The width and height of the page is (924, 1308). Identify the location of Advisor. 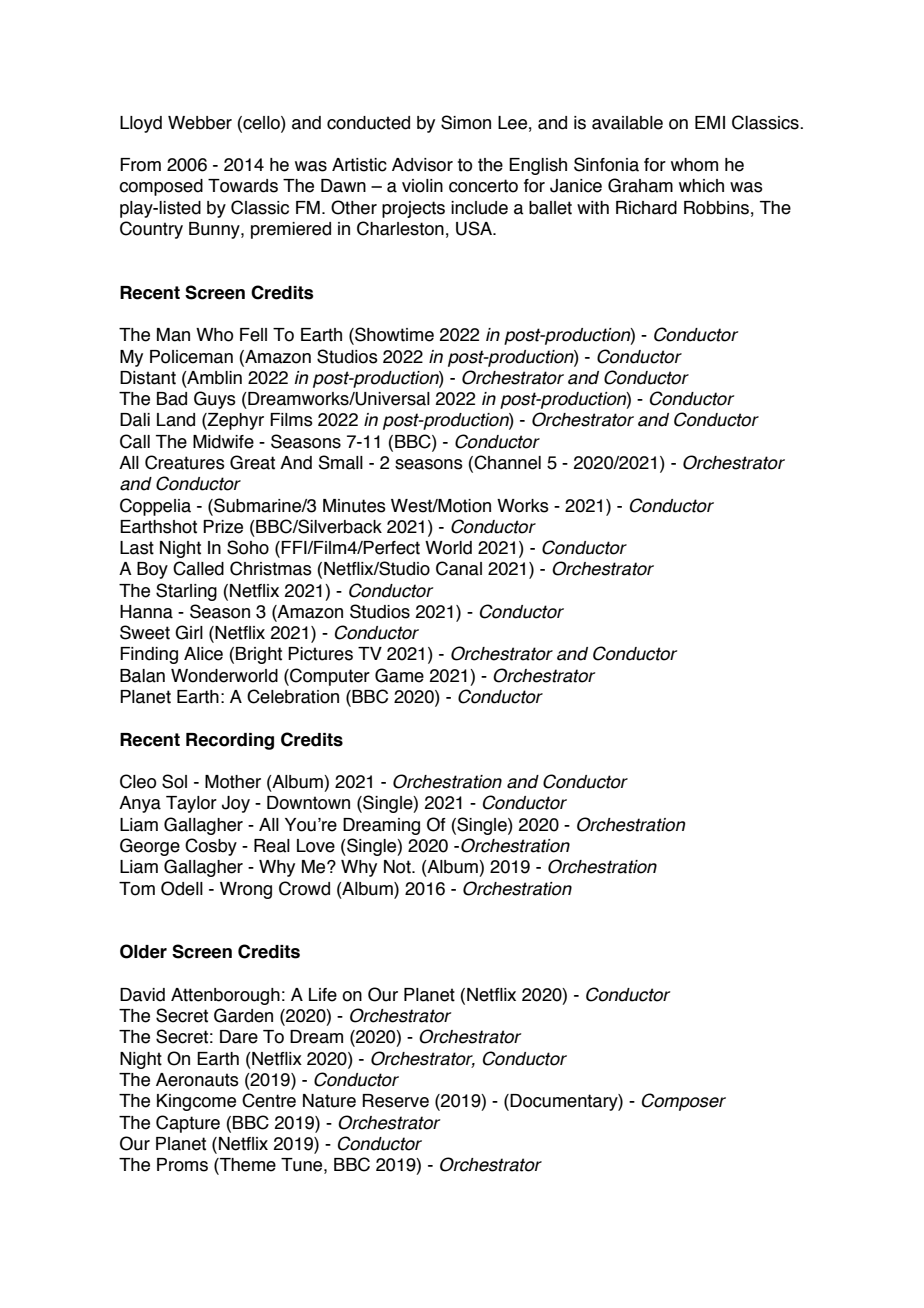
(422, 165).
